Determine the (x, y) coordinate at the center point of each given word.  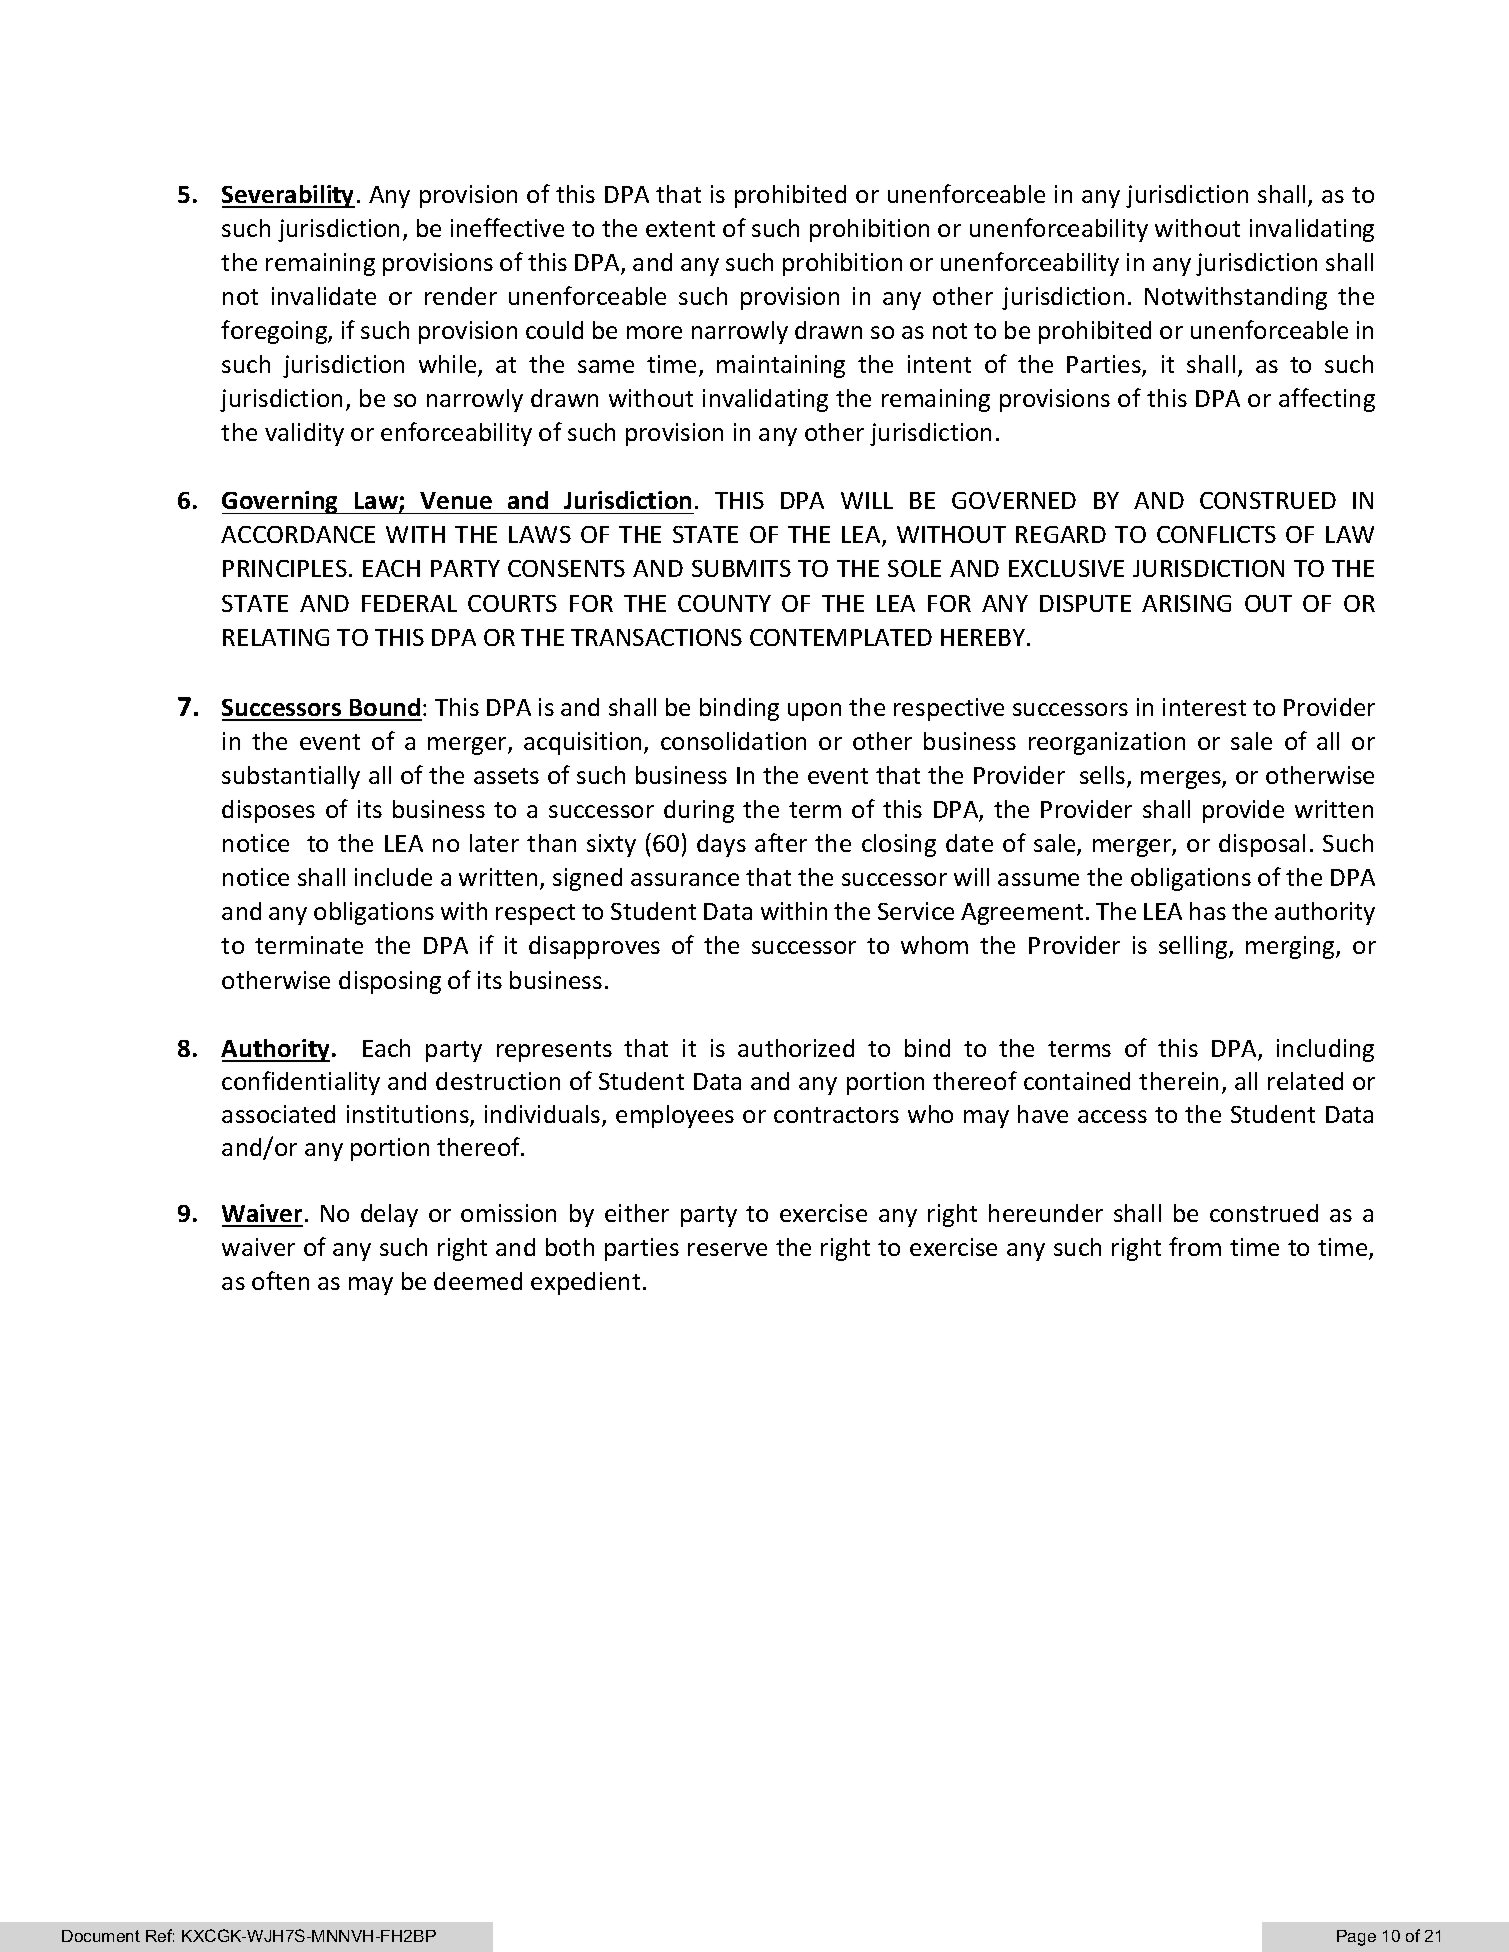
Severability (288, 196)
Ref (160, 1935)
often (280, 1280)
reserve (727, 1249)
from (1195, 1246)
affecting (1327, 400)
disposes (268, 811)
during (699, 811)
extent (680, 229)
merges (1182, 780)
